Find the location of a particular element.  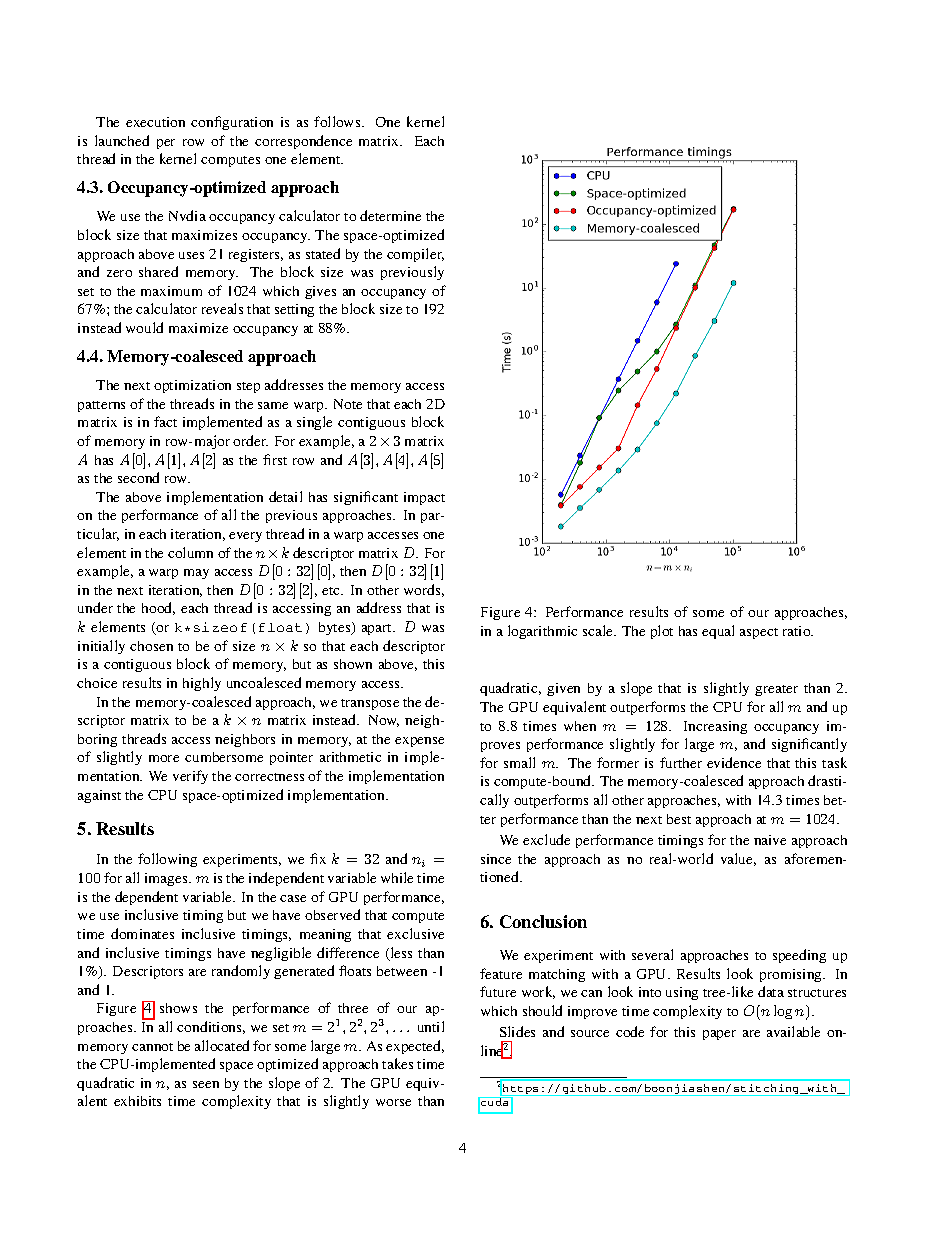

second is located at coordinates (138, 477).
